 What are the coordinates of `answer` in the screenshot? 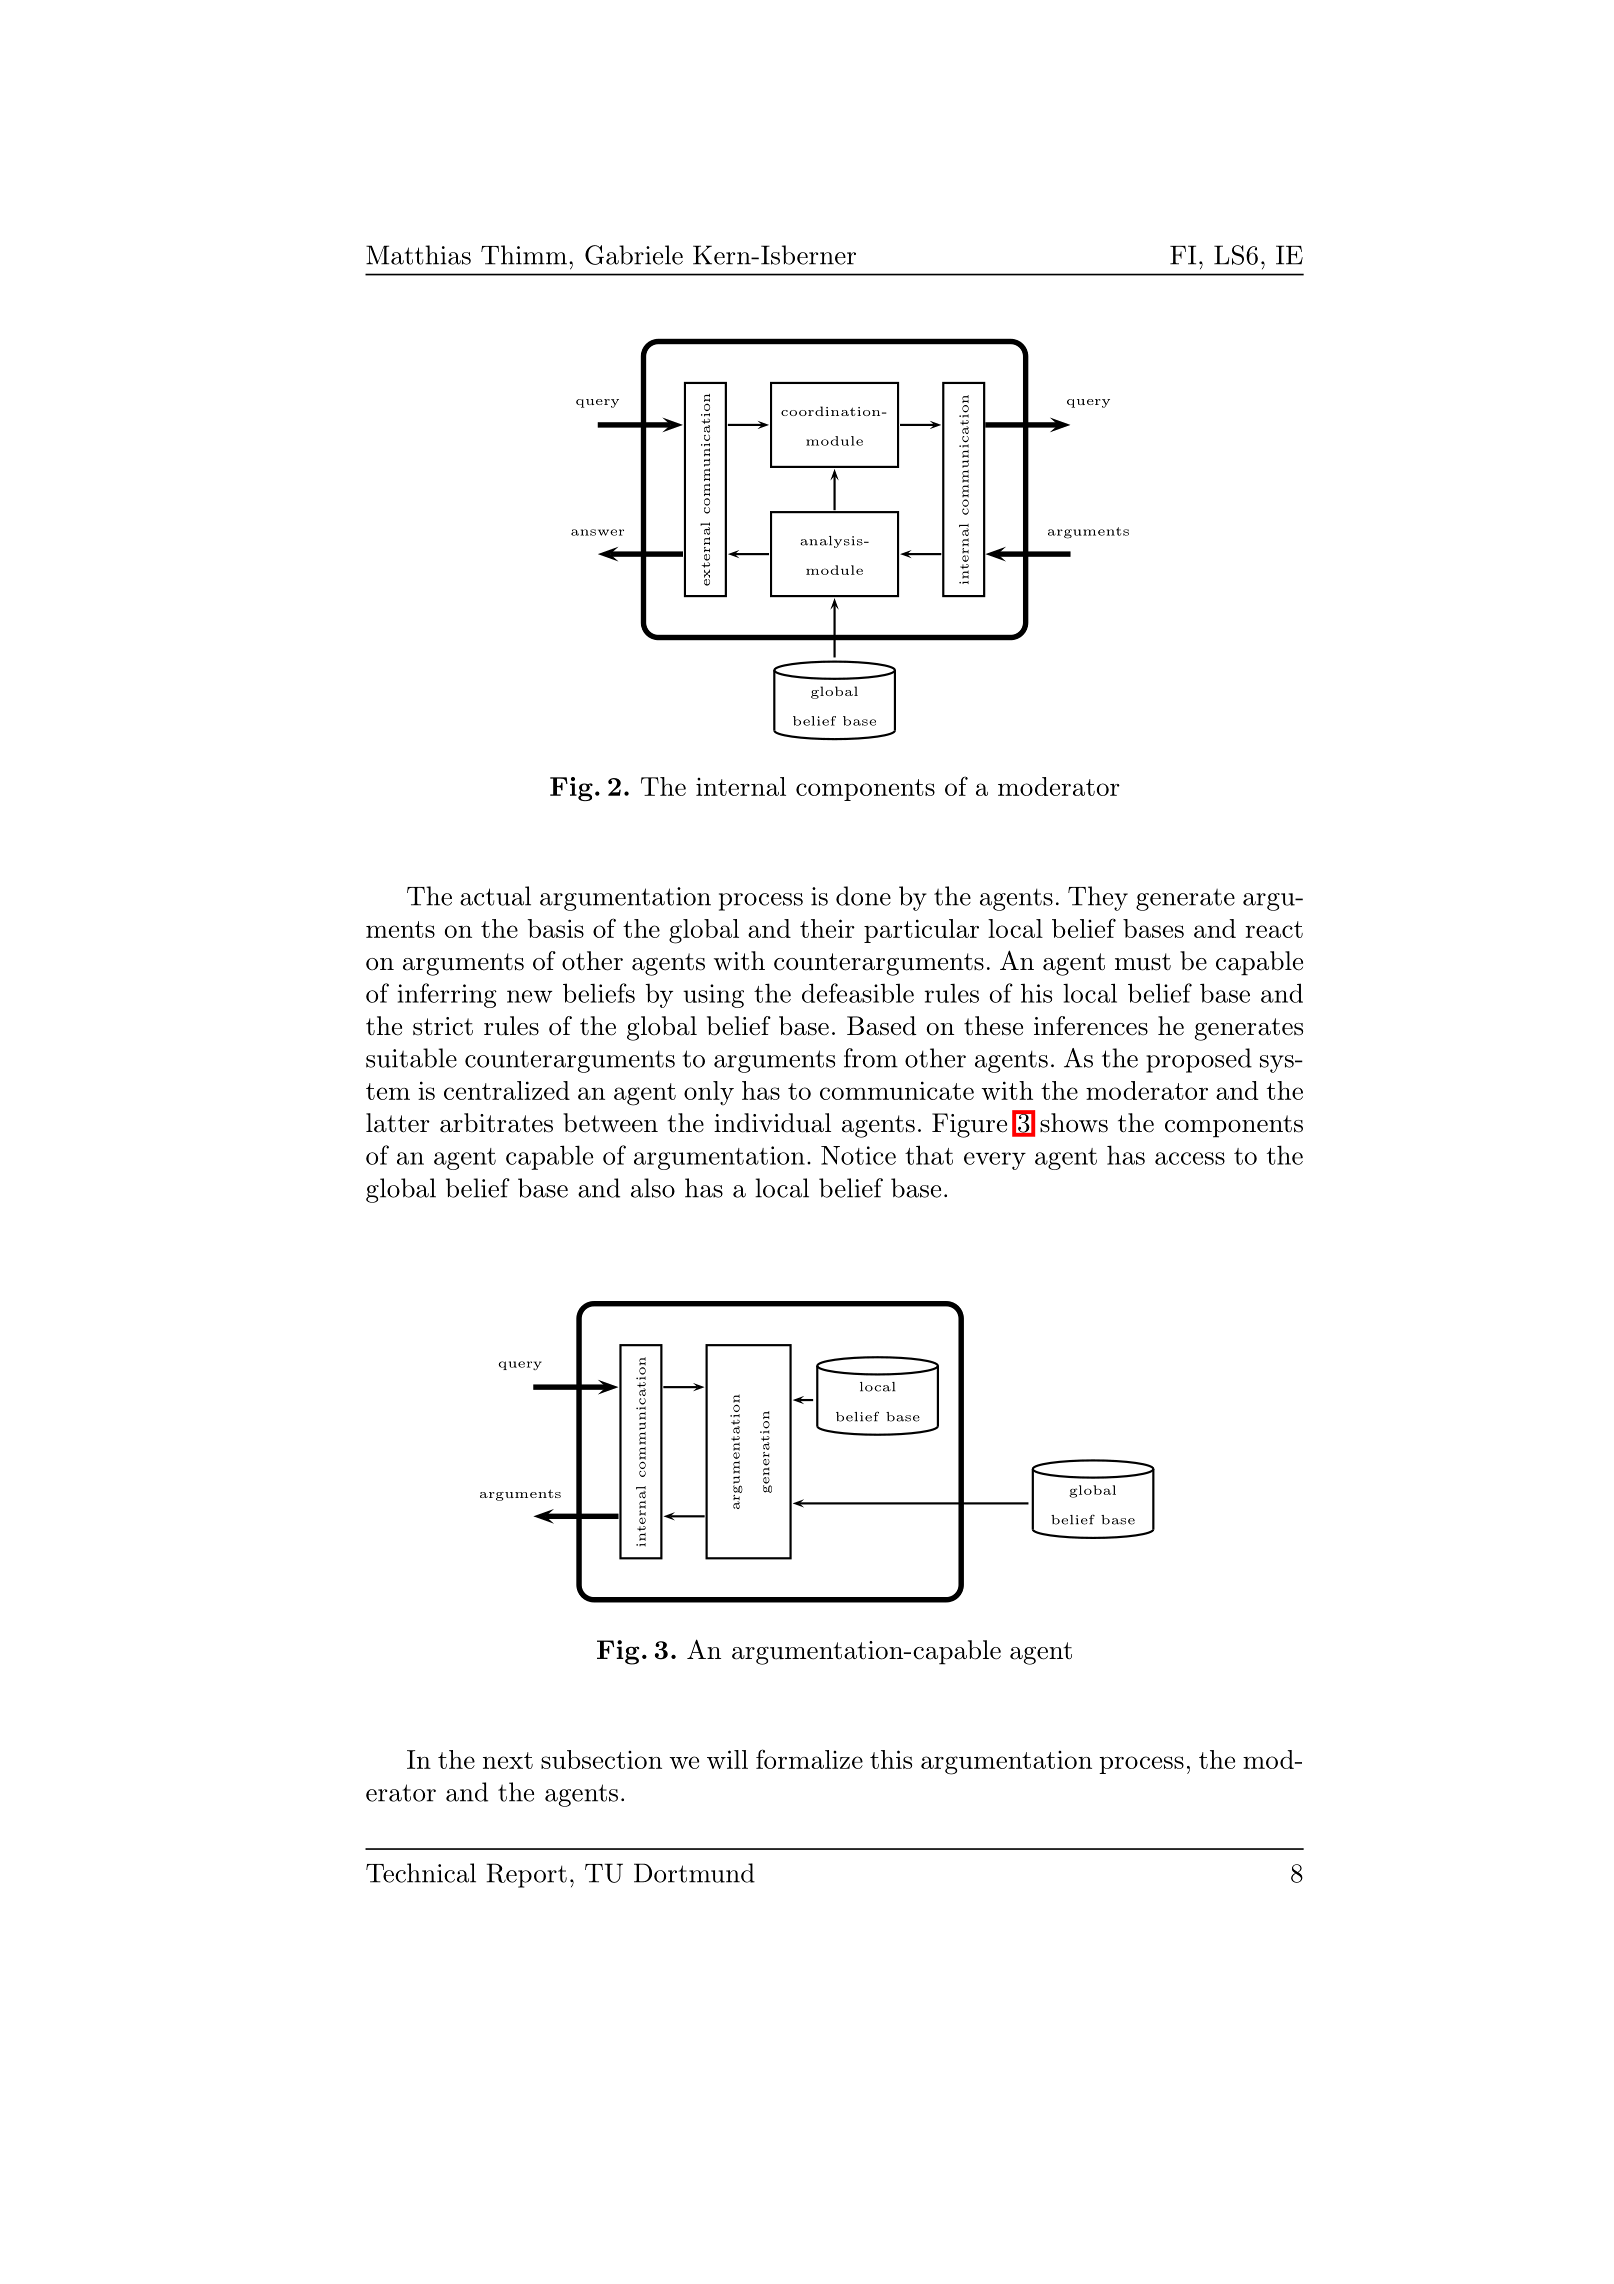 It's located at (597, 532).
